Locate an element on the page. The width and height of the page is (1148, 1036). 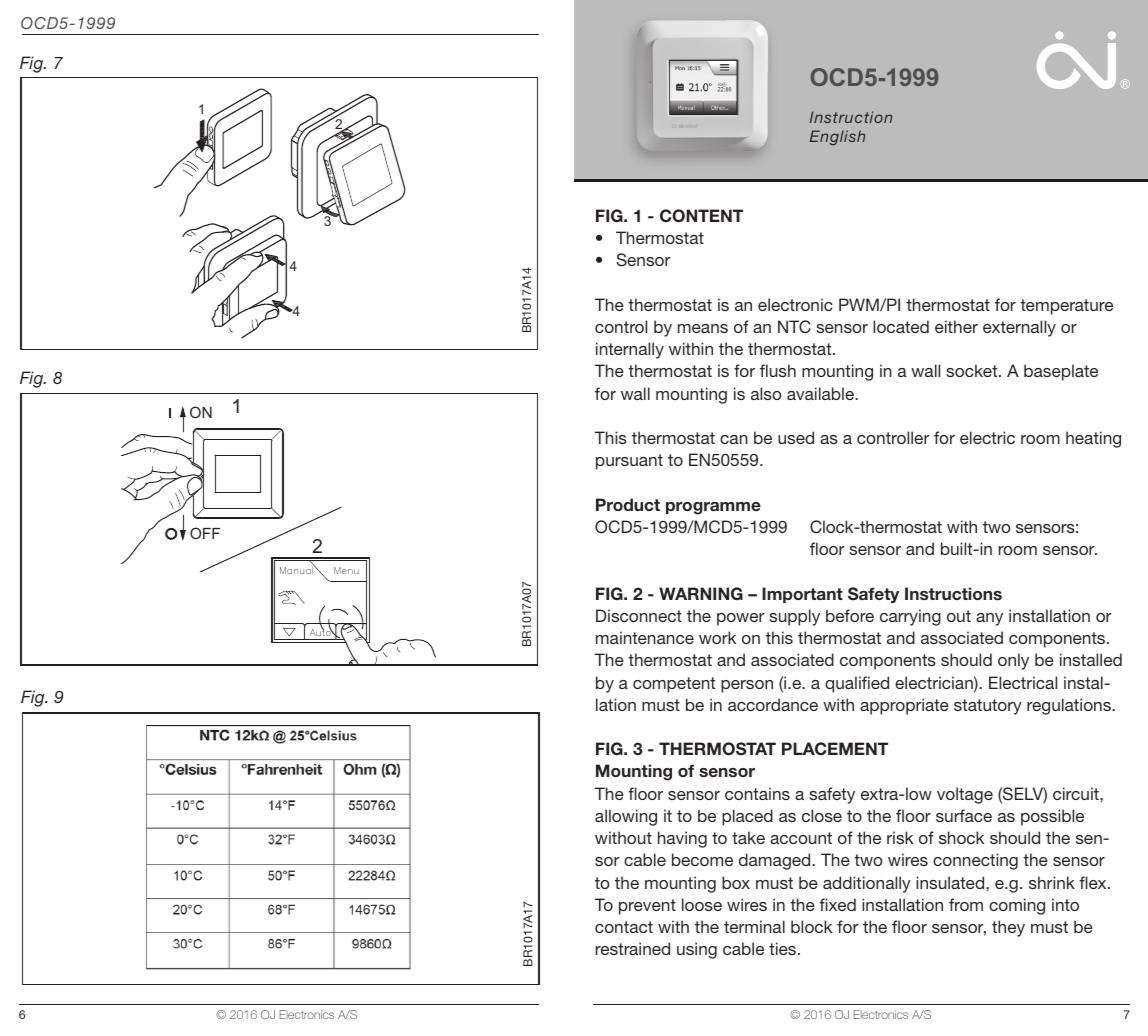
either is located at coordinates (956, 326).
